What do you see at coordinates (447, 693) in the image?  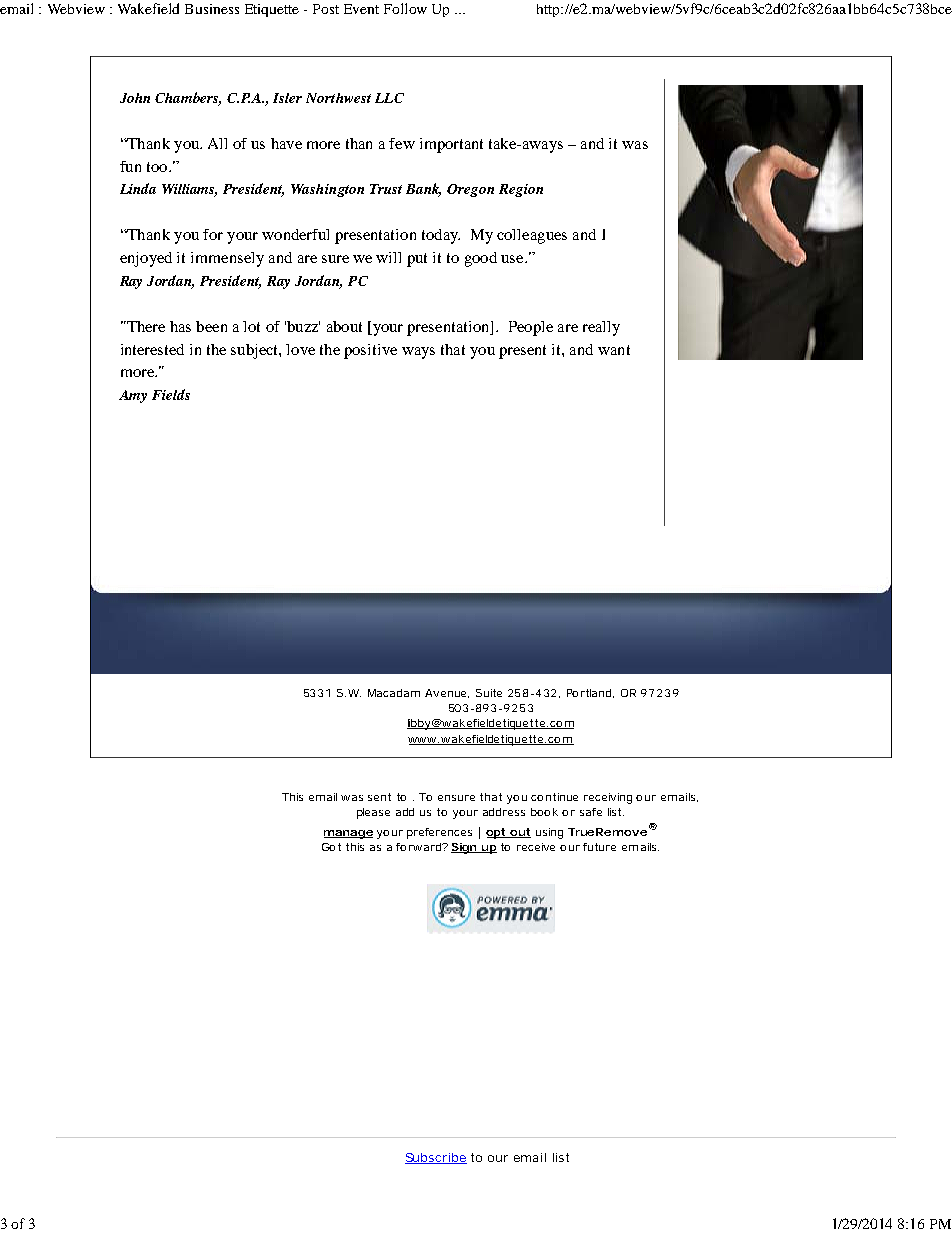 I see `Avenue` at bounding box center [447, 693].
